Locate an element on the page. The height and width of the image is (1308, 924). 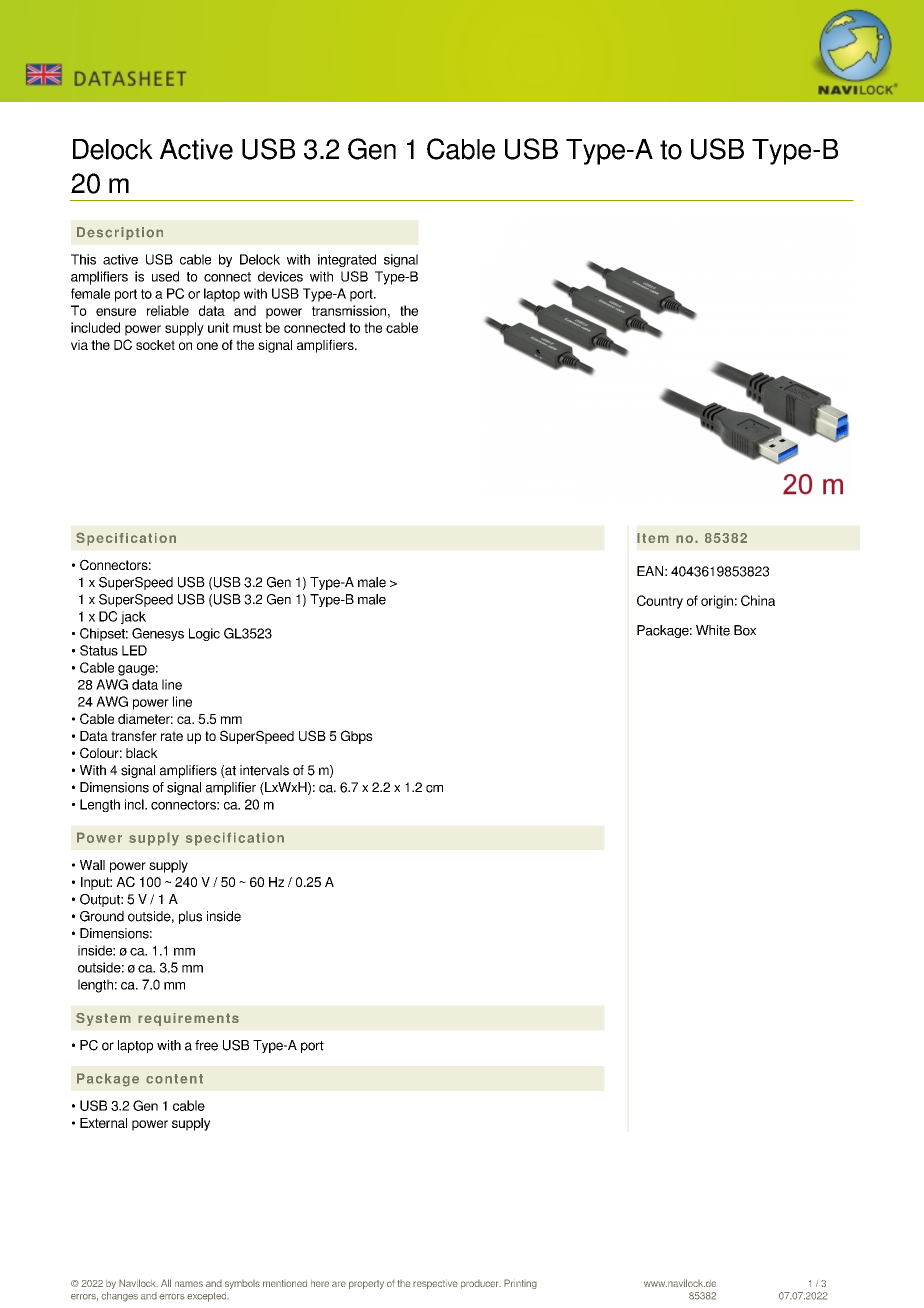
used is located at coordinates (165, 276).
